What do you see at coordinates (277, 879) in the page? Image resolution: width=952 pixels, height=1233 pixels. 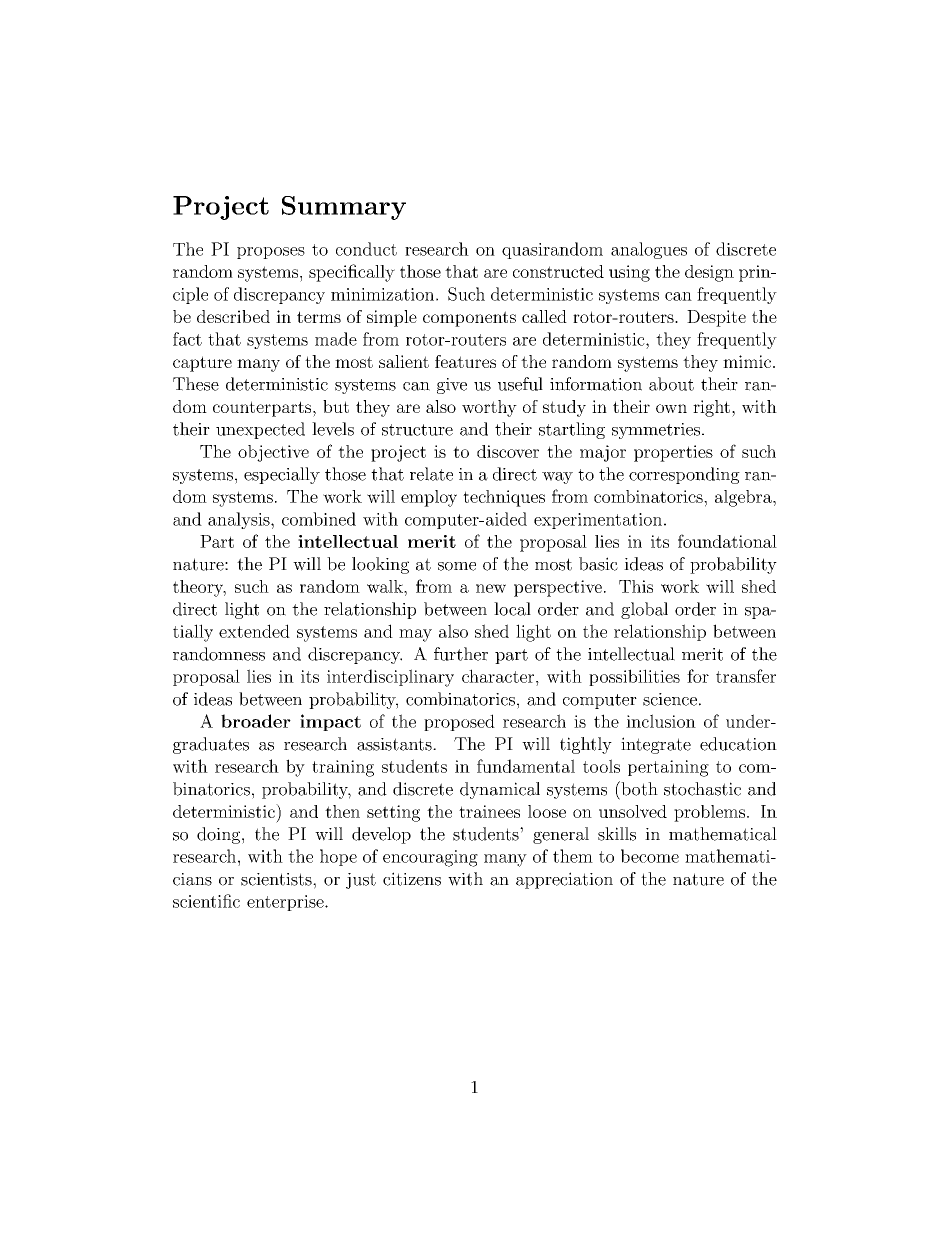 I see `scientists` at bounding box center [277, 879].
